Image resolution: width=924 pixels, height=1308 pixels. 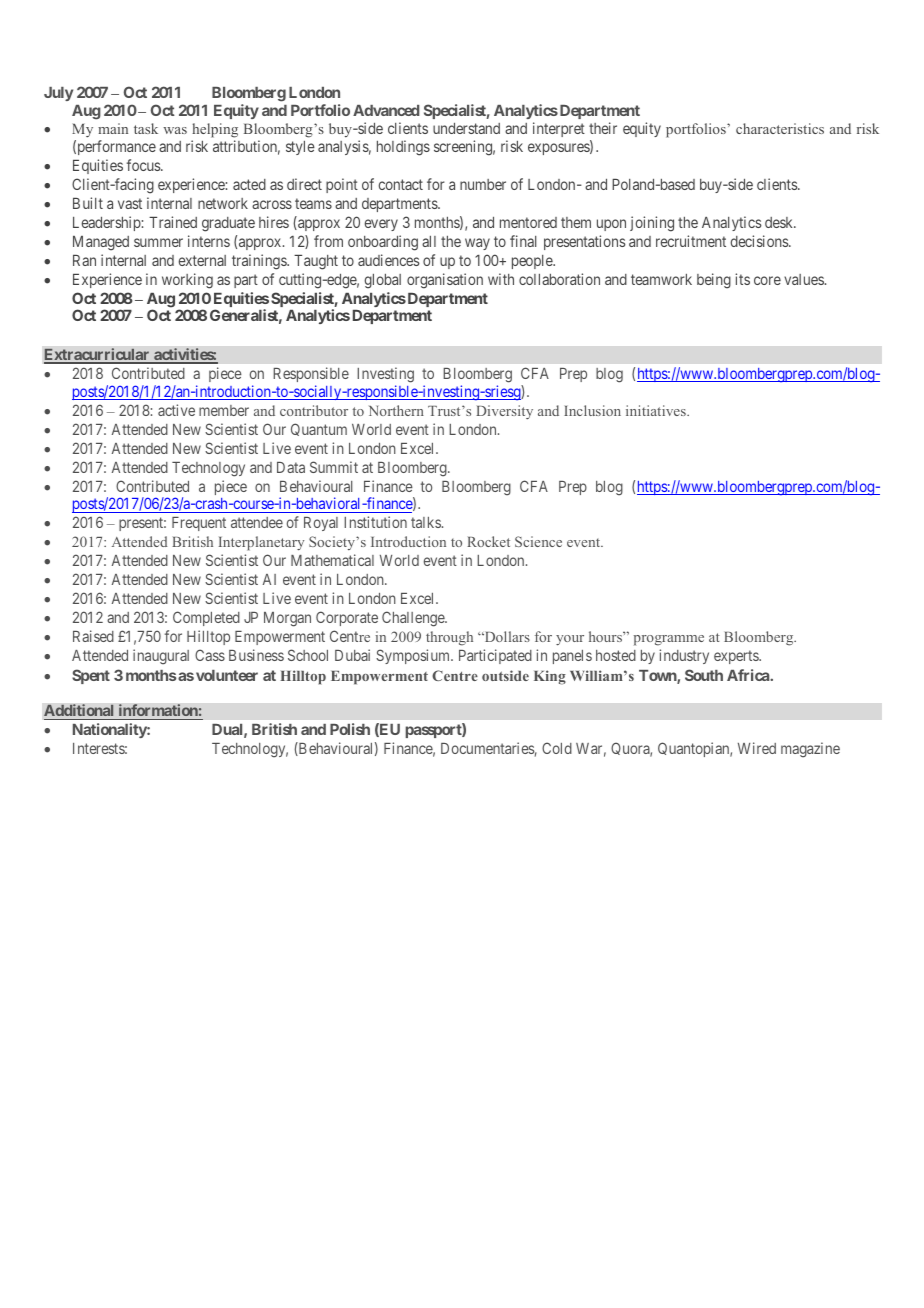 I want to click on characteristics, so click(x=780, y=128).
